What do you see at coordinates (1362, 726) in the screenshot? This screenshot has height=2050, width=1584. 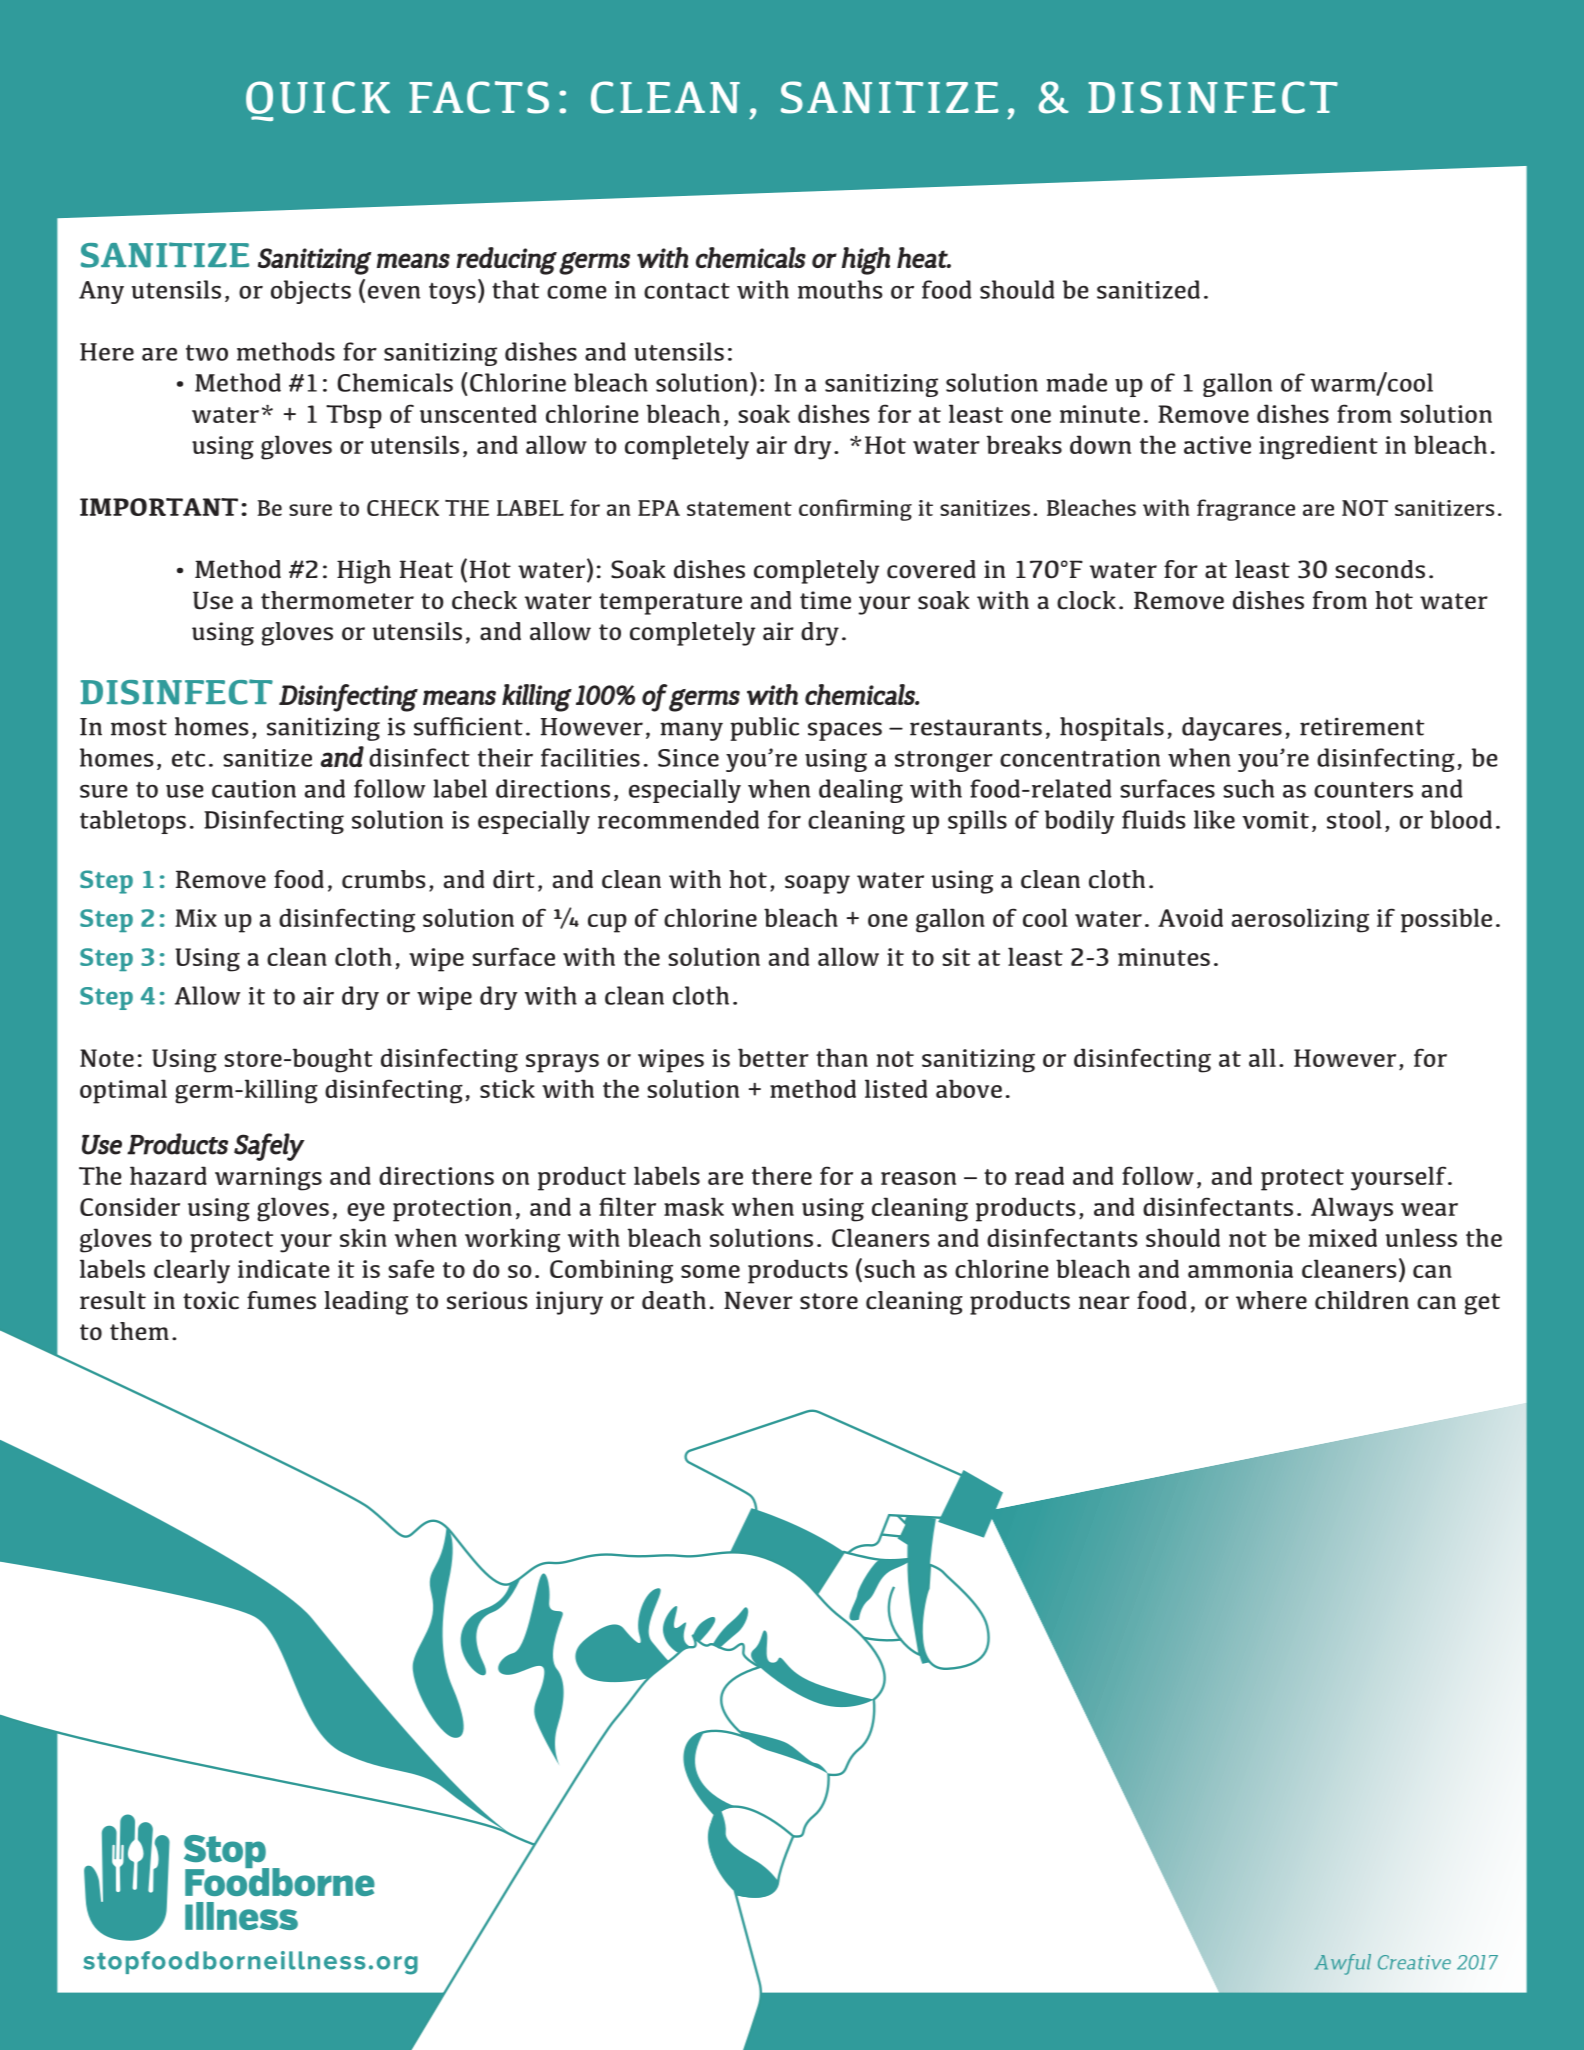 I see `retirement` at bounding box center [1362, 726].
